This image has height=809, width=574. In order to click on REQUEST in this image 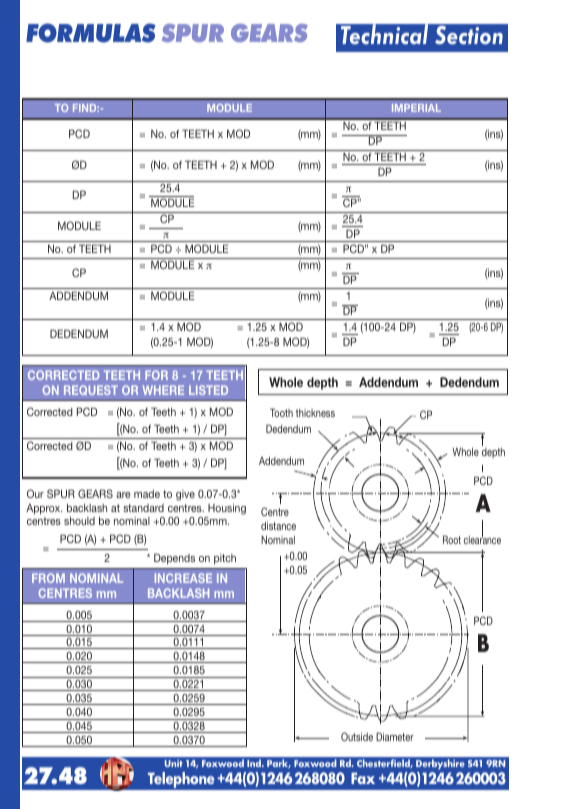, I will do `click(91, 390)`.
